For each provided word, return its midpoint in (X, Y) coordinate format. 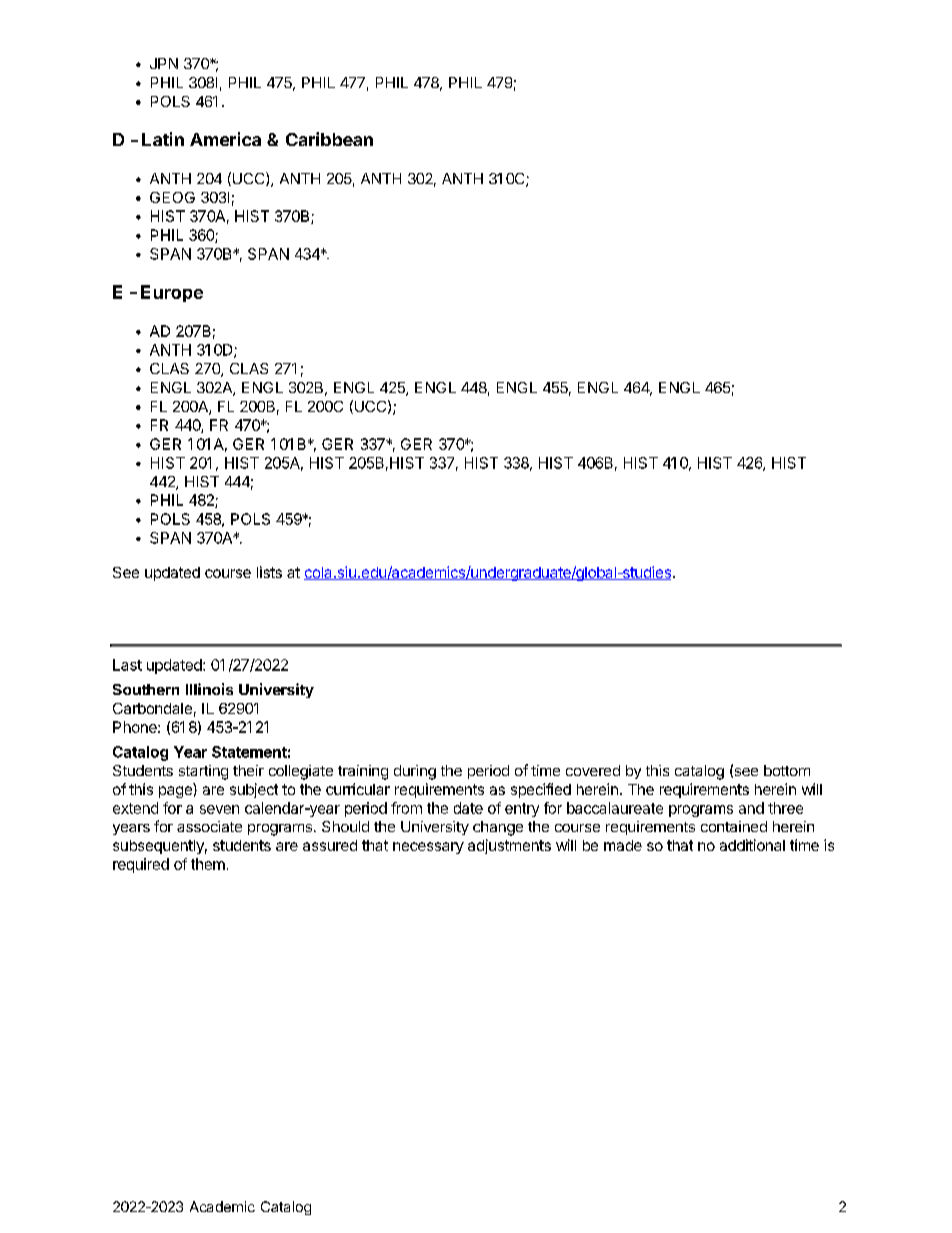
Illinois (209, 689)
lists (269, 572)
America (225, 139)
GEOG (172, 197)
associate (209, 826)
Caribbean (329, 139)
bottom (787, 770)
